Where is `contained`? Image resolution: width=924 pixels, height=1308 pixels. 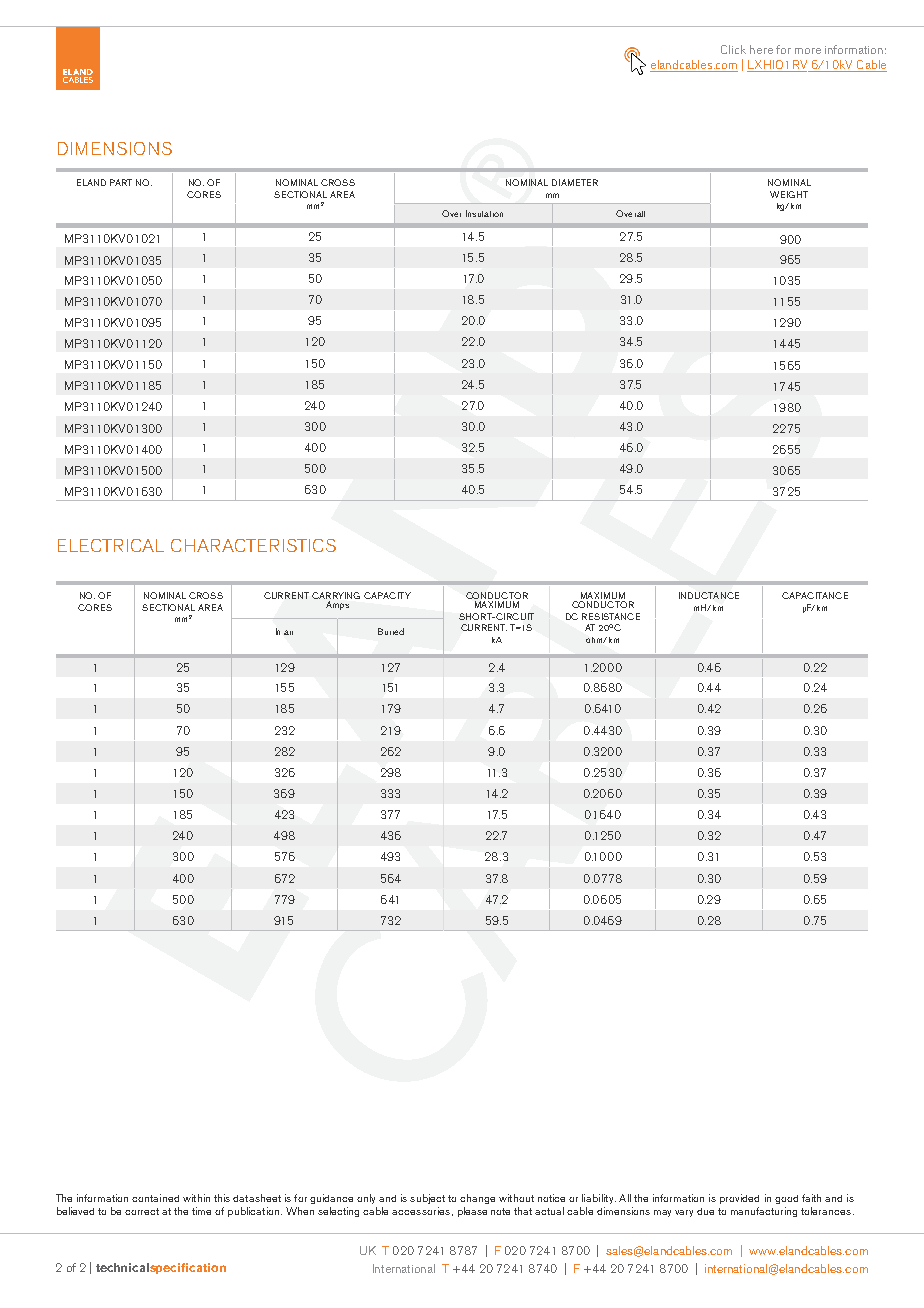
contained is located at coordinates (155, 1198).
